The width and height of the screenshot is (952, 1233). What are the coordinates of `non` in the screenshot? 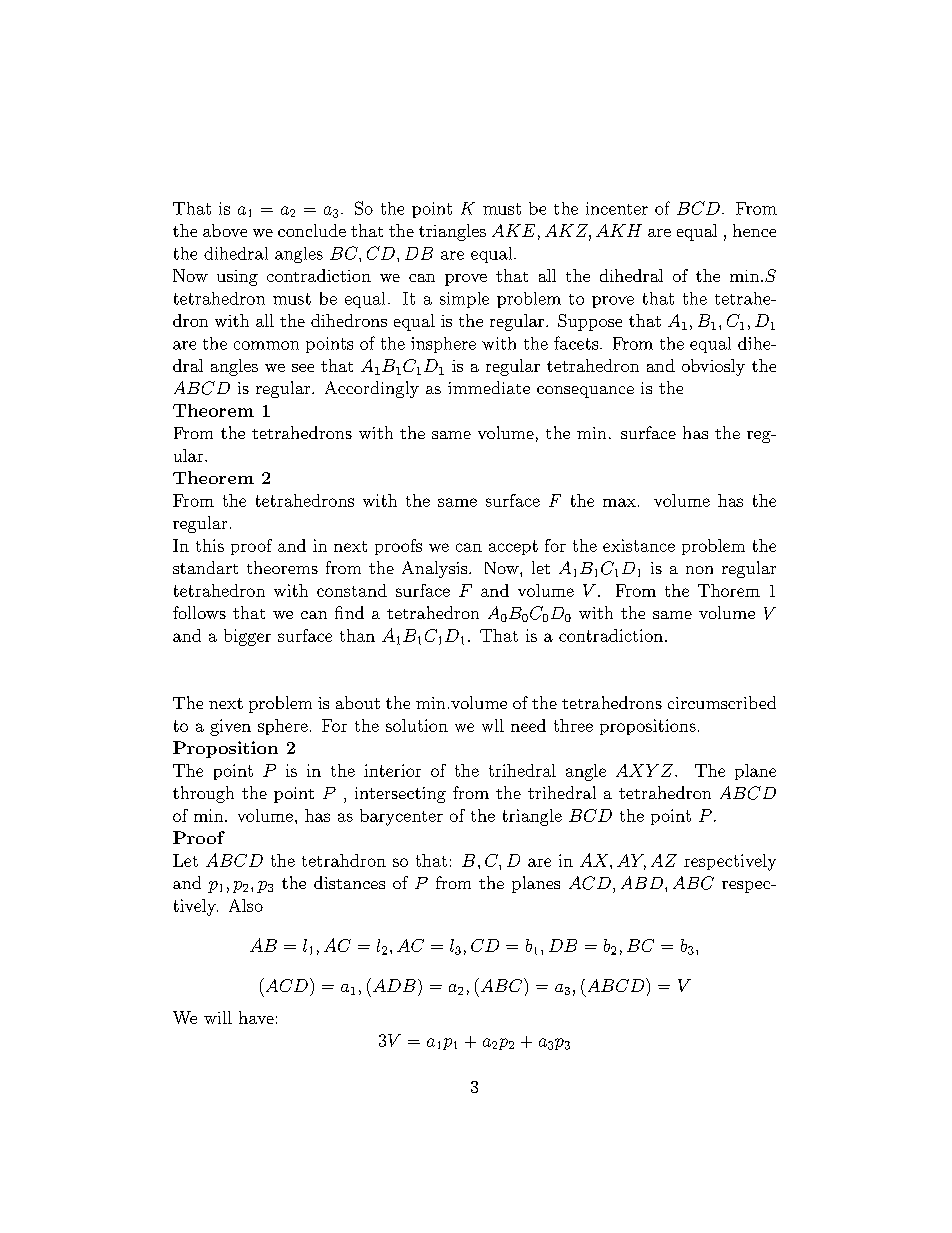 It's located at (699, 570).
